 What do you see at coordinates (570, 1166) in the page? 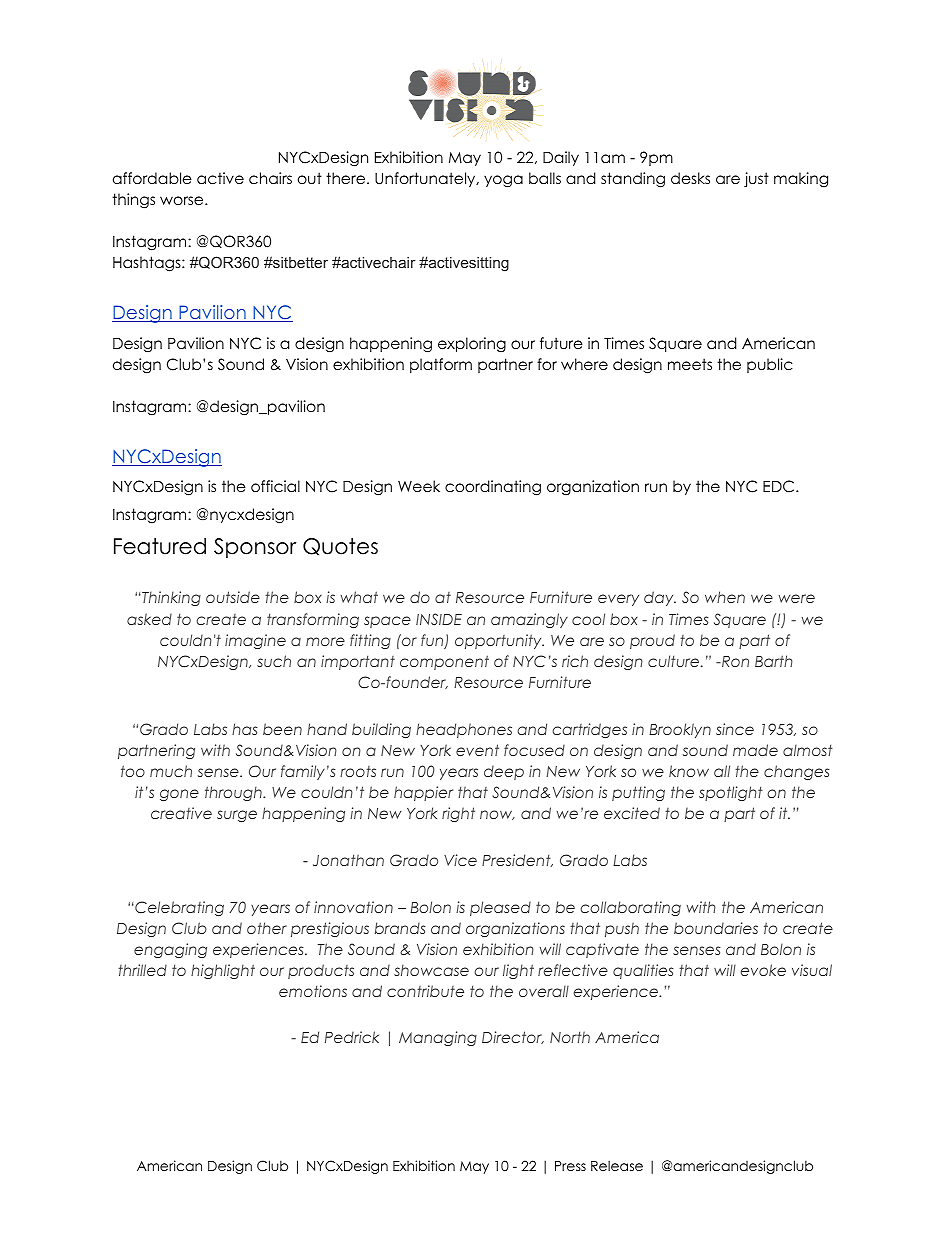
I see `Press` at bounding box center [570, 1166].
